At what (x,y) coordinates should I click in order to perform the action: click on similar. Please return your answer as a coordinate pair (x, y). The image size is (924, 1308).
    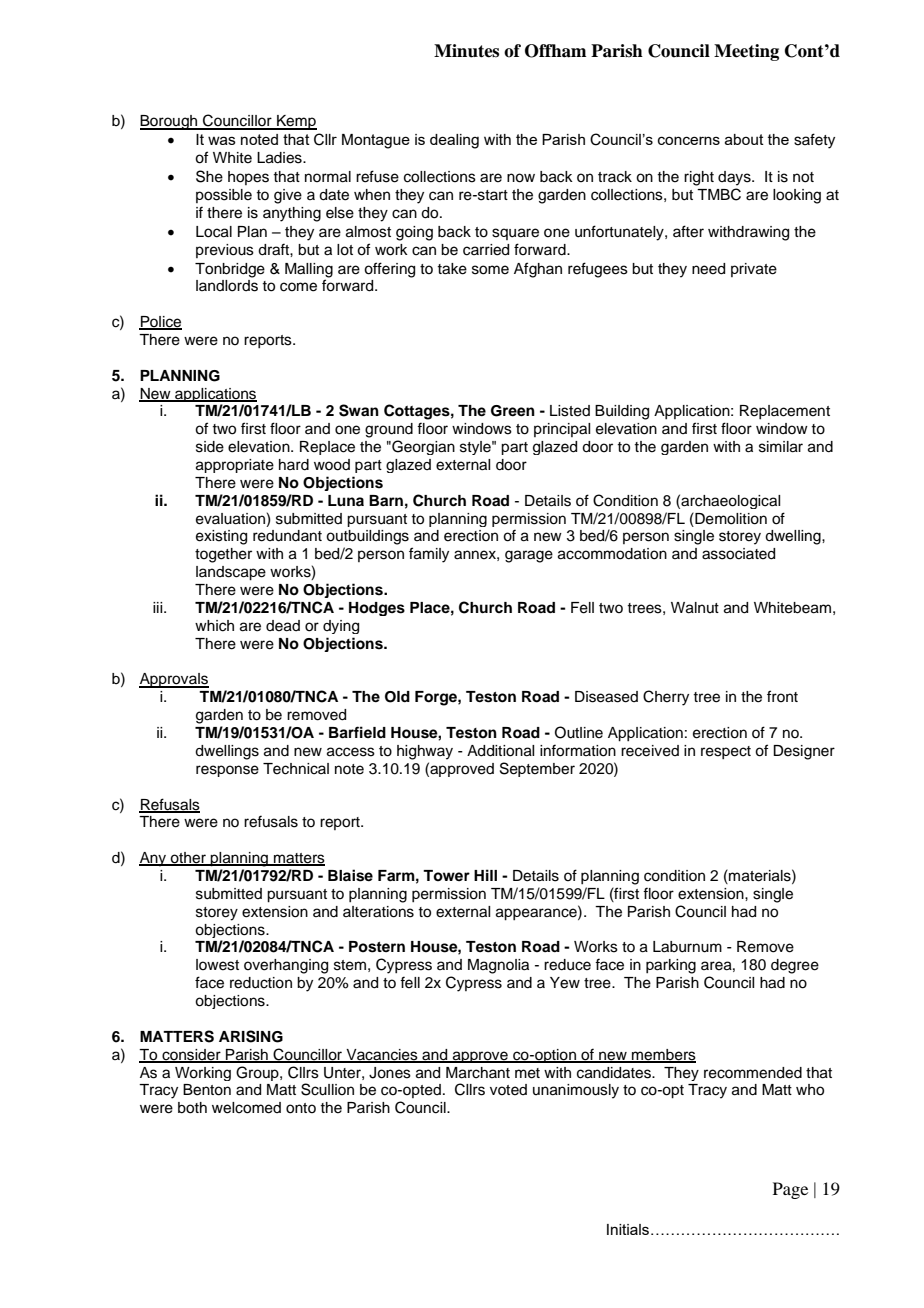
    Looking at the image, I should click on (781, 447).
